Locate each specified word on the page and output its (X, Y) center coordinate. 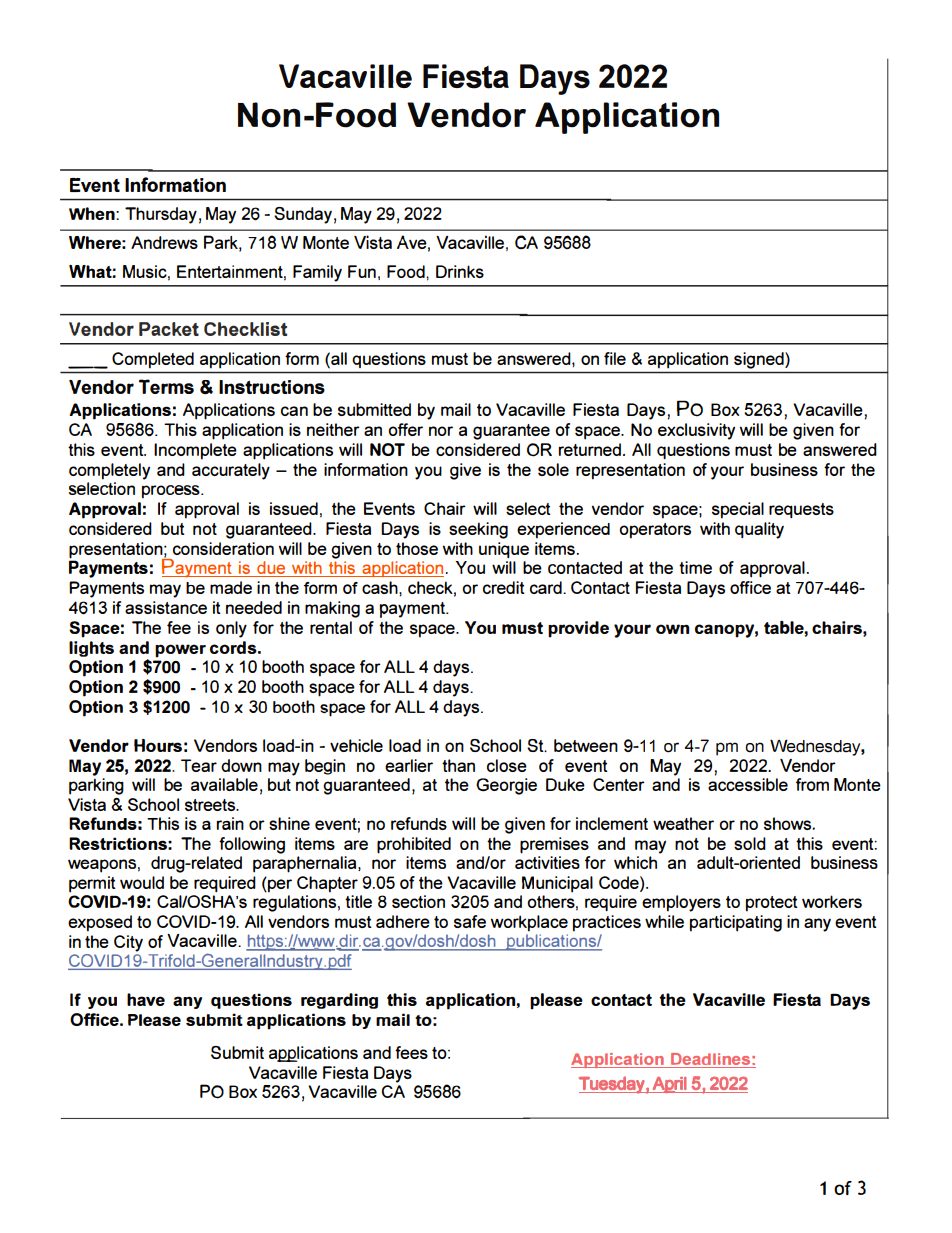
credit (504, 587)
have (146, 999)
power (180, 651)
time (695, 567)
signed (760, 360)
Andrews (164, 242)
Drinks (460, 271)
